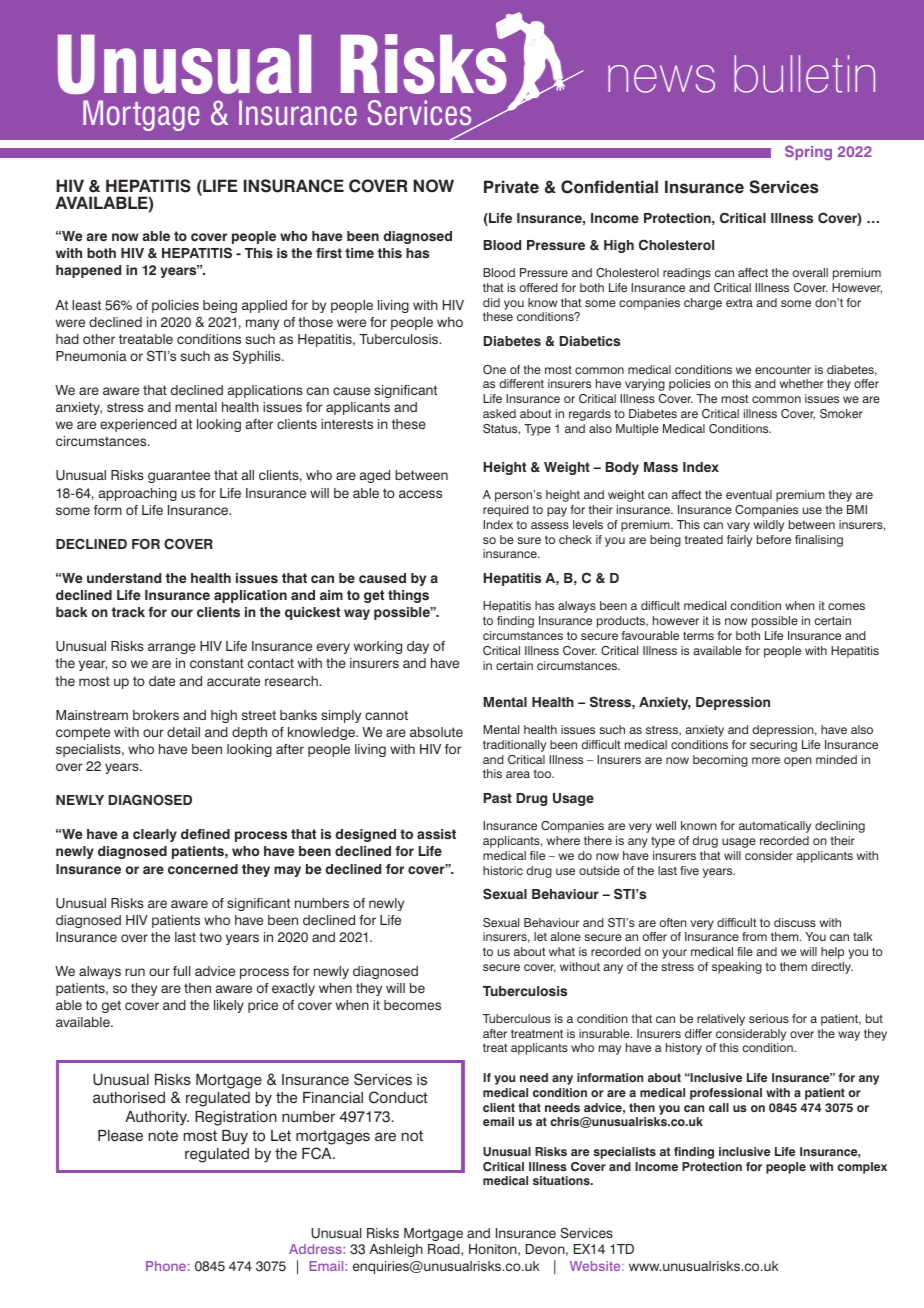 The image size is (924, 1308). I want to click on two, so click(210, 937).
